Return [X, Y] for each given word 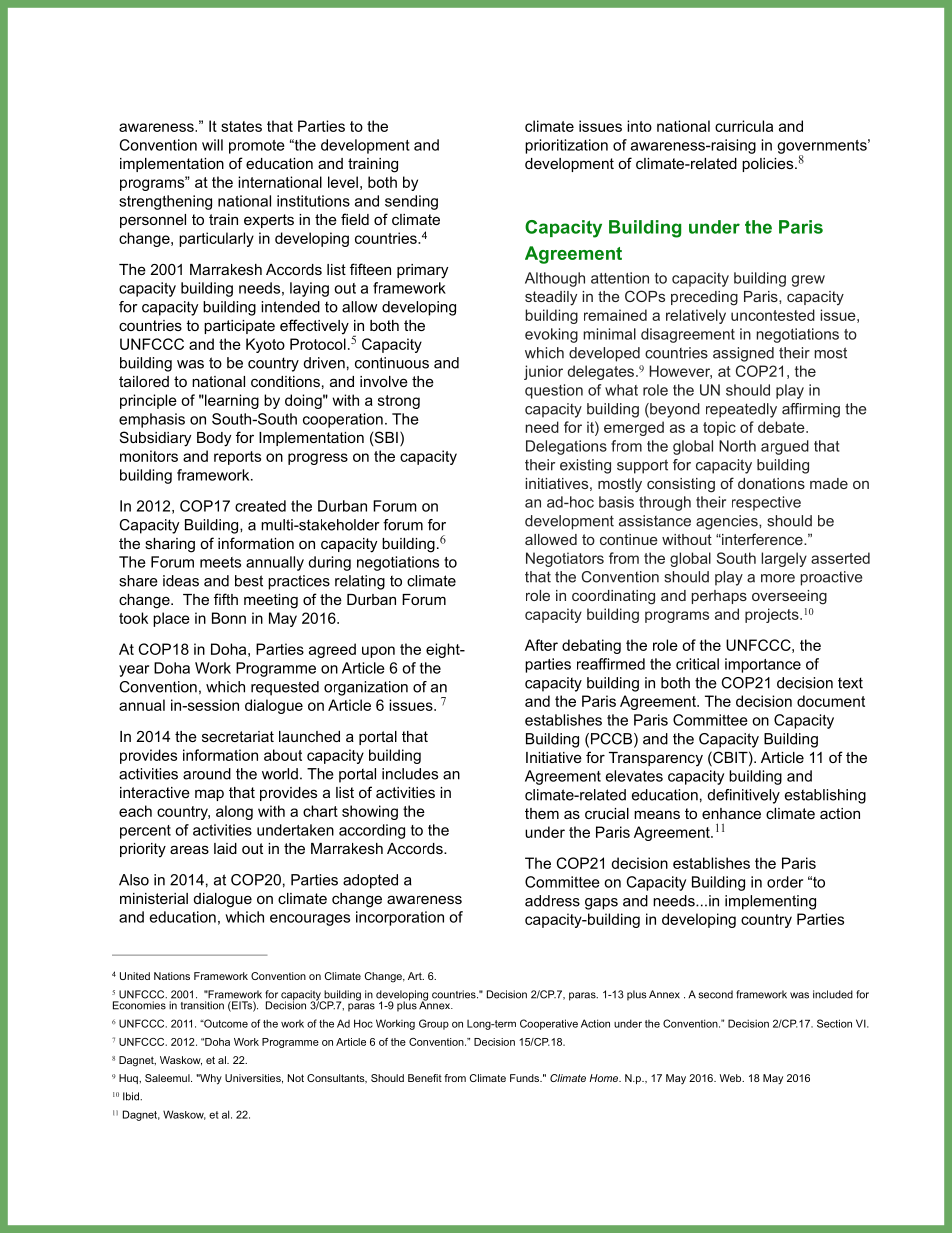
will [212, 145]
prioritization [566, 146]
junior [543, 372]
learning [231, 401]
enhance [731, 813]
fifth [226, 599]
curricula [744, 126]
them [542, 813]
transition [202, 1005]
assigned [743, 354]
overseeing [789, 597]
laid [225, 848]
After [541, 645]
